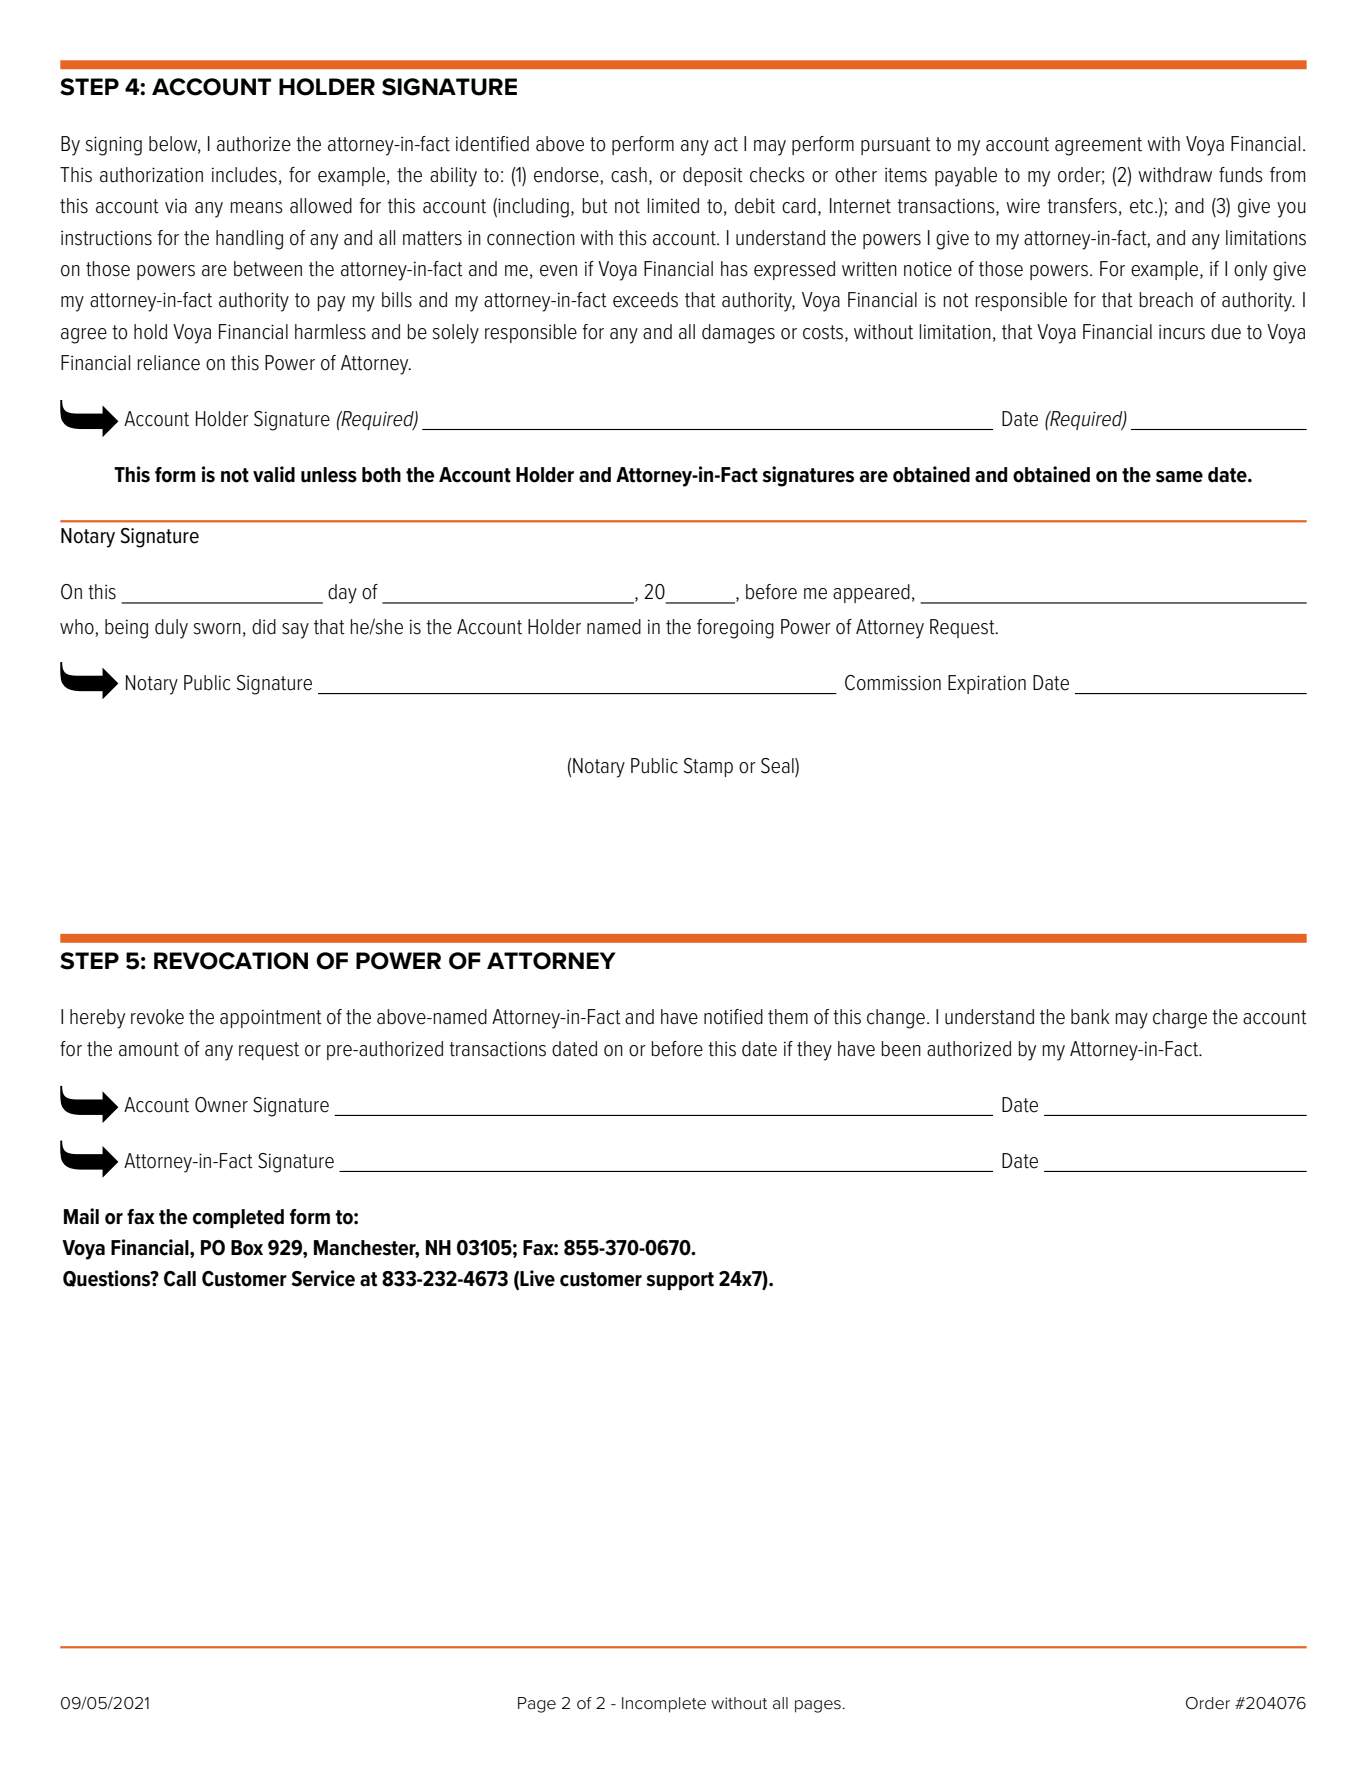 Image resolution: width=1367 pixels, height=1769 pixels. I want to click on etc, so click(1143, 206).
